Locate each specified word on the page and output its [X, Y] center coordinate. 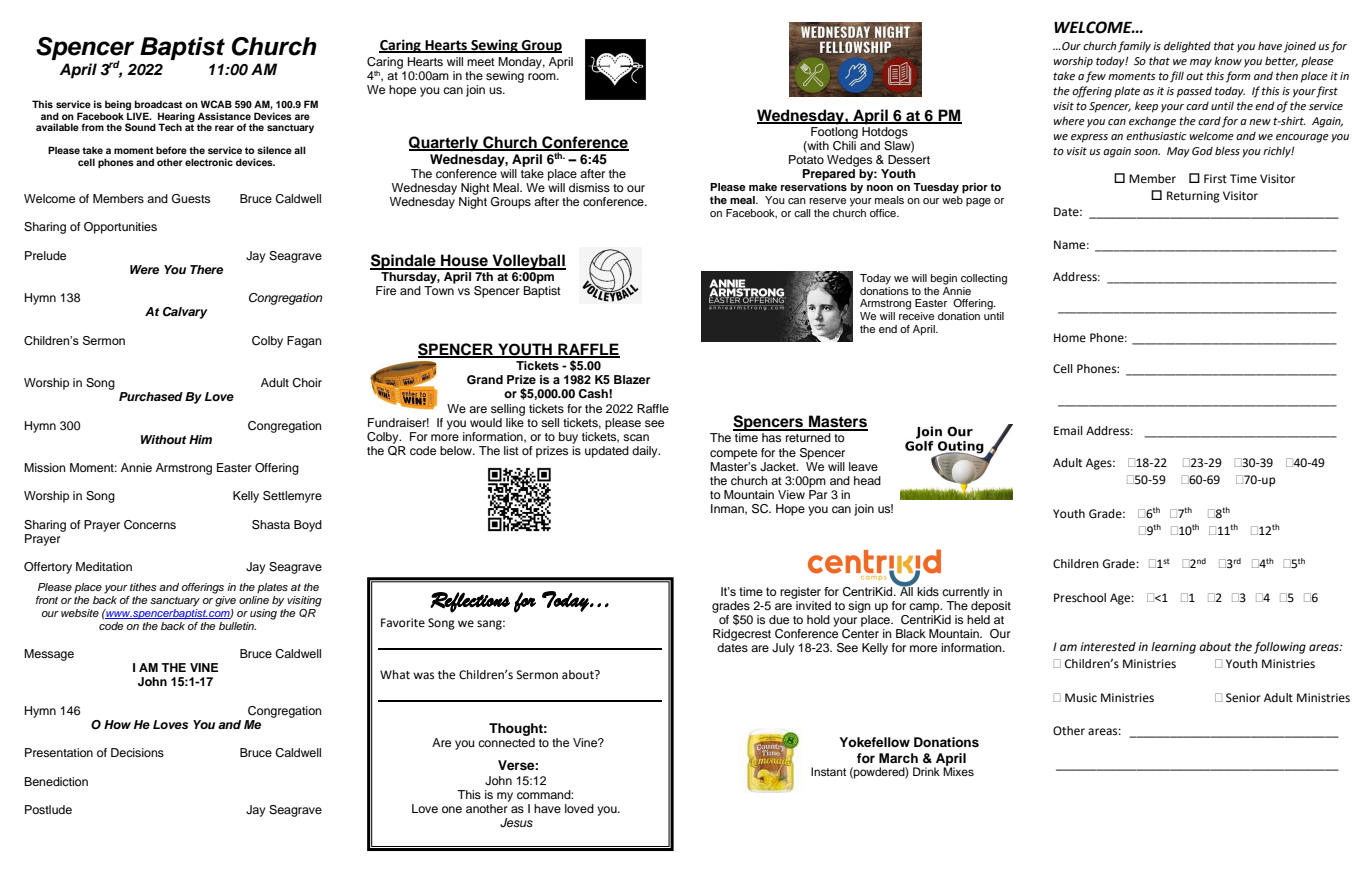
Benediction [56, 781]
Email [1068, 430]
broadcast [158, 104]
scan [636, 437]
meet [481, 62]
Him [200, 439]
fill [1177, 77]
